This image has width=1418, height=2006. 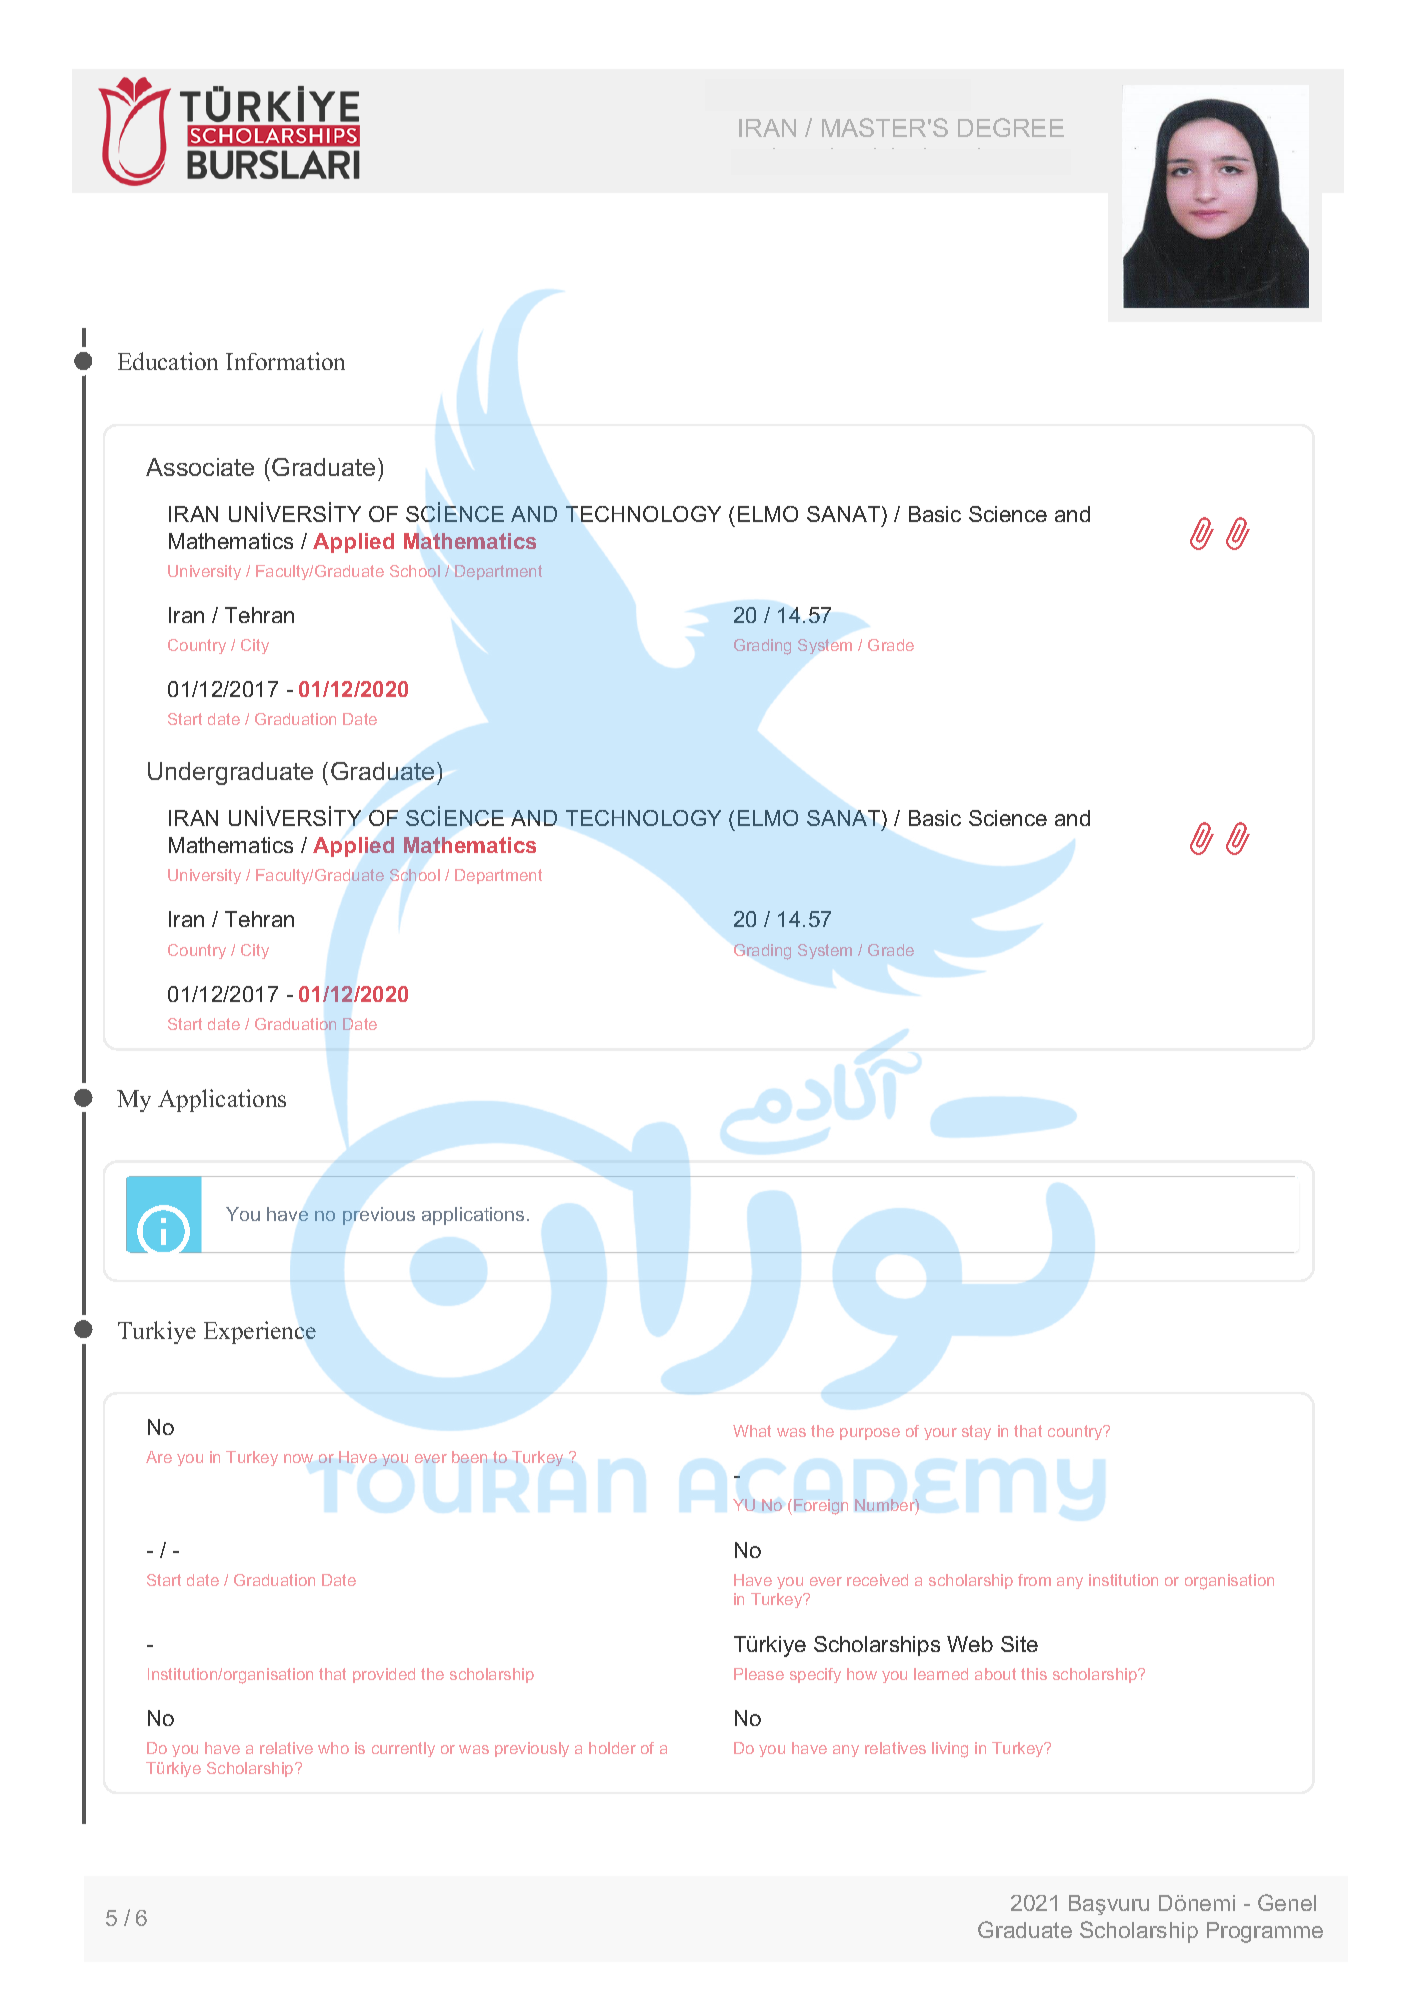 I want to click on who, so click(x=333, y=1748).
